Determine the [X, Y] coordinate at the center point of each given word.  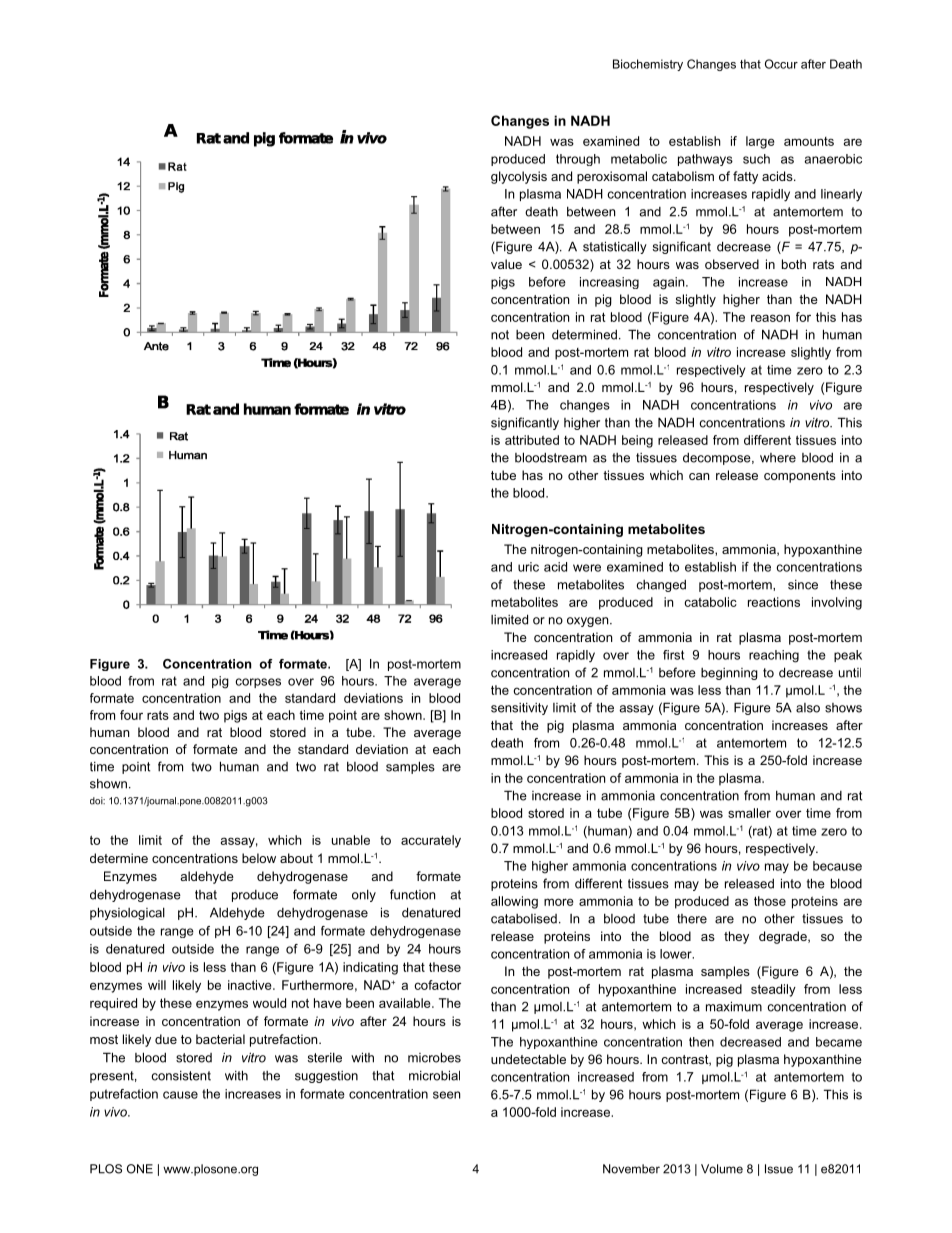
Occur [781, 64]
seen [446, 1095]
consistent [181, 1075]
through [578, 160]
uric [528, 567]
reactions [774, 602]
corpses [258, 683]
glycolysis [519, 177]
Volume [722, 1169]
